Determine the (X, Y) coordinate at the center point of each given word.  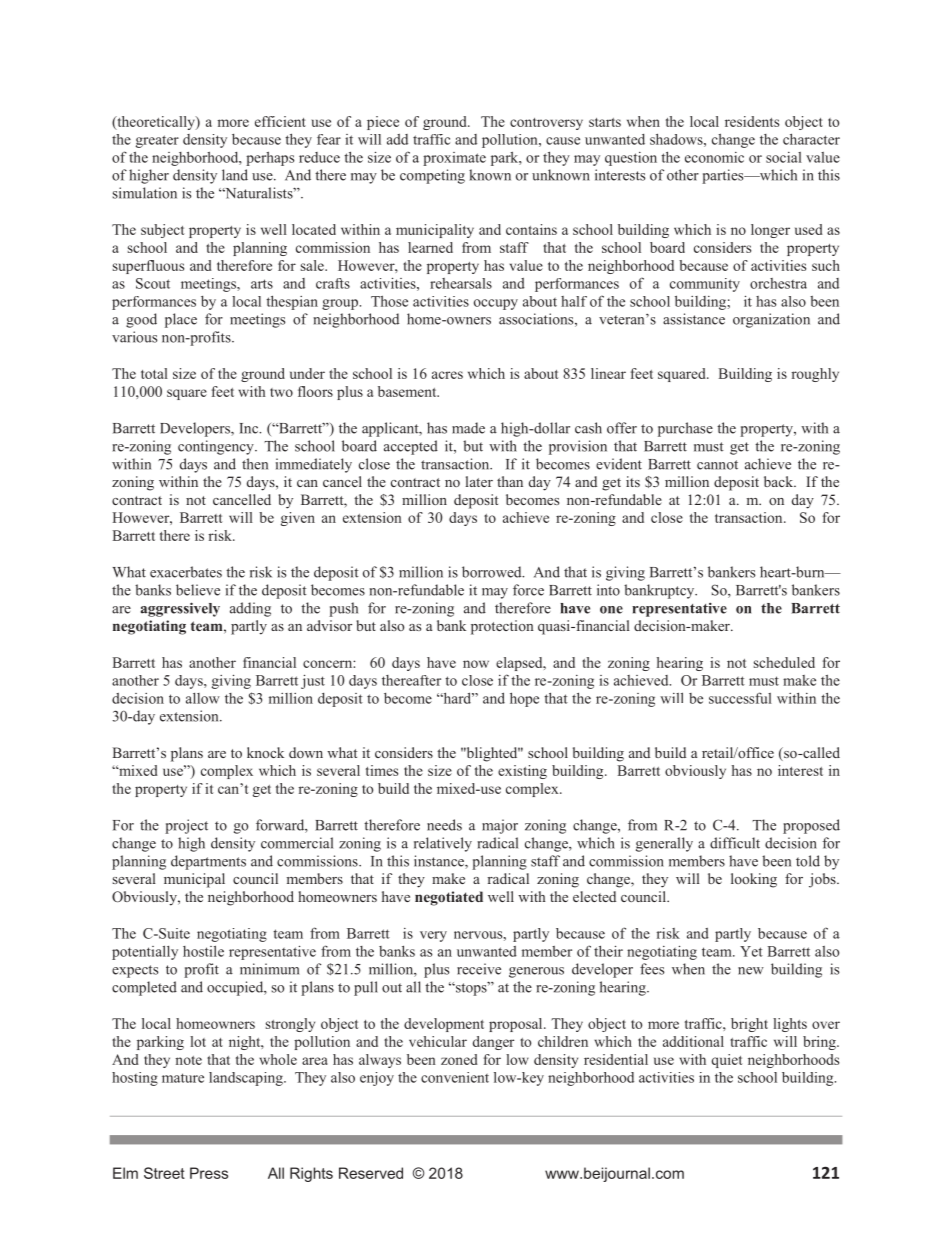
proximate (454, 159)
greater (157, 141)
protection (502, 627)
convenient (455, 1077)
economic (714, 157)
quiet (727, 1061)
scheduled (784, 662)
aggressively (180, 609)
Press (209, 1173)
